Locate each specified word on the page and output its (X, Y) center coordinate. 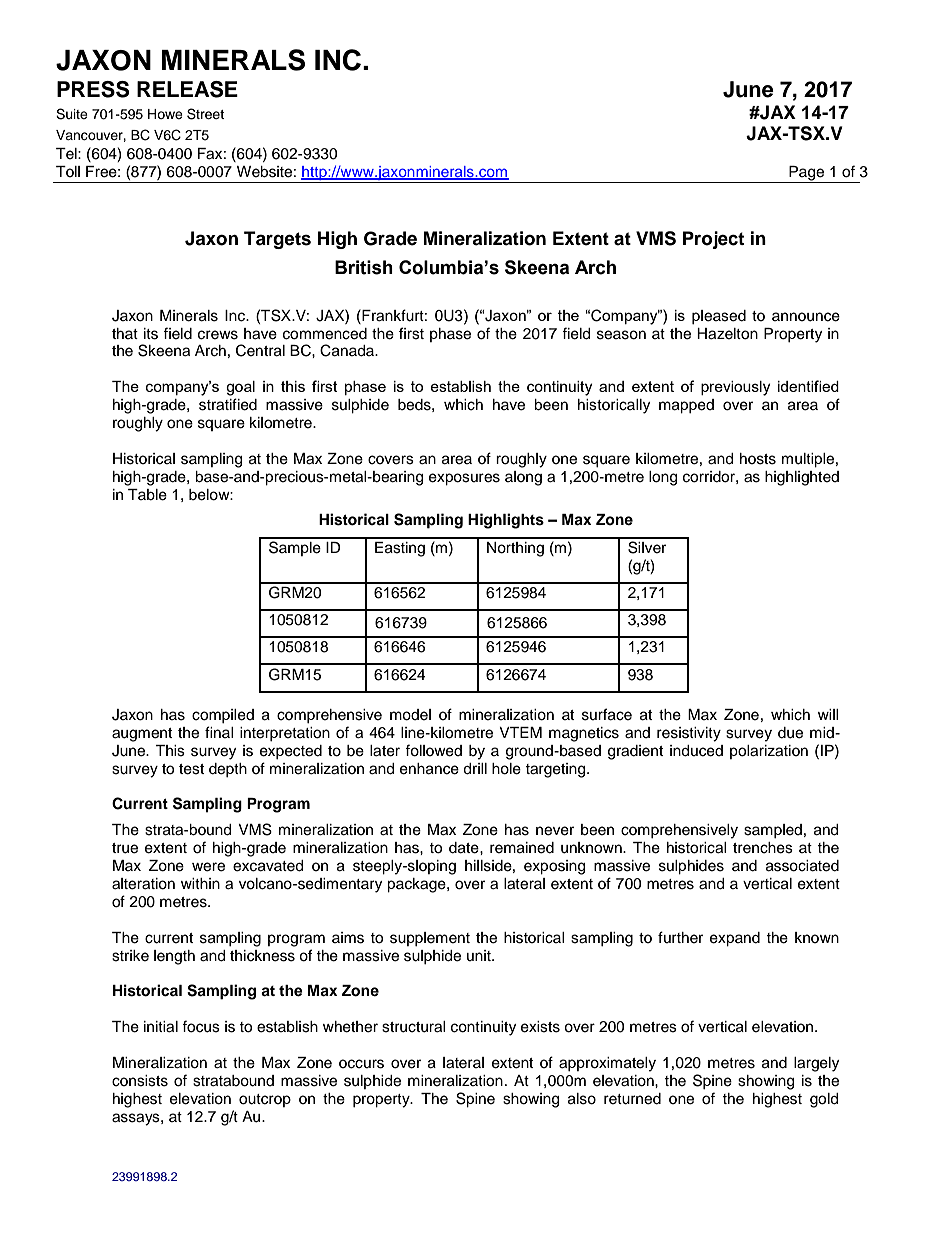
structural (414, 1027)
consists (140, 1081)
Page (807, 174)
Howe (165, 114)
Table (147, 495)
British (364, 267)
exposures (464, 479)
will (828, 714)
